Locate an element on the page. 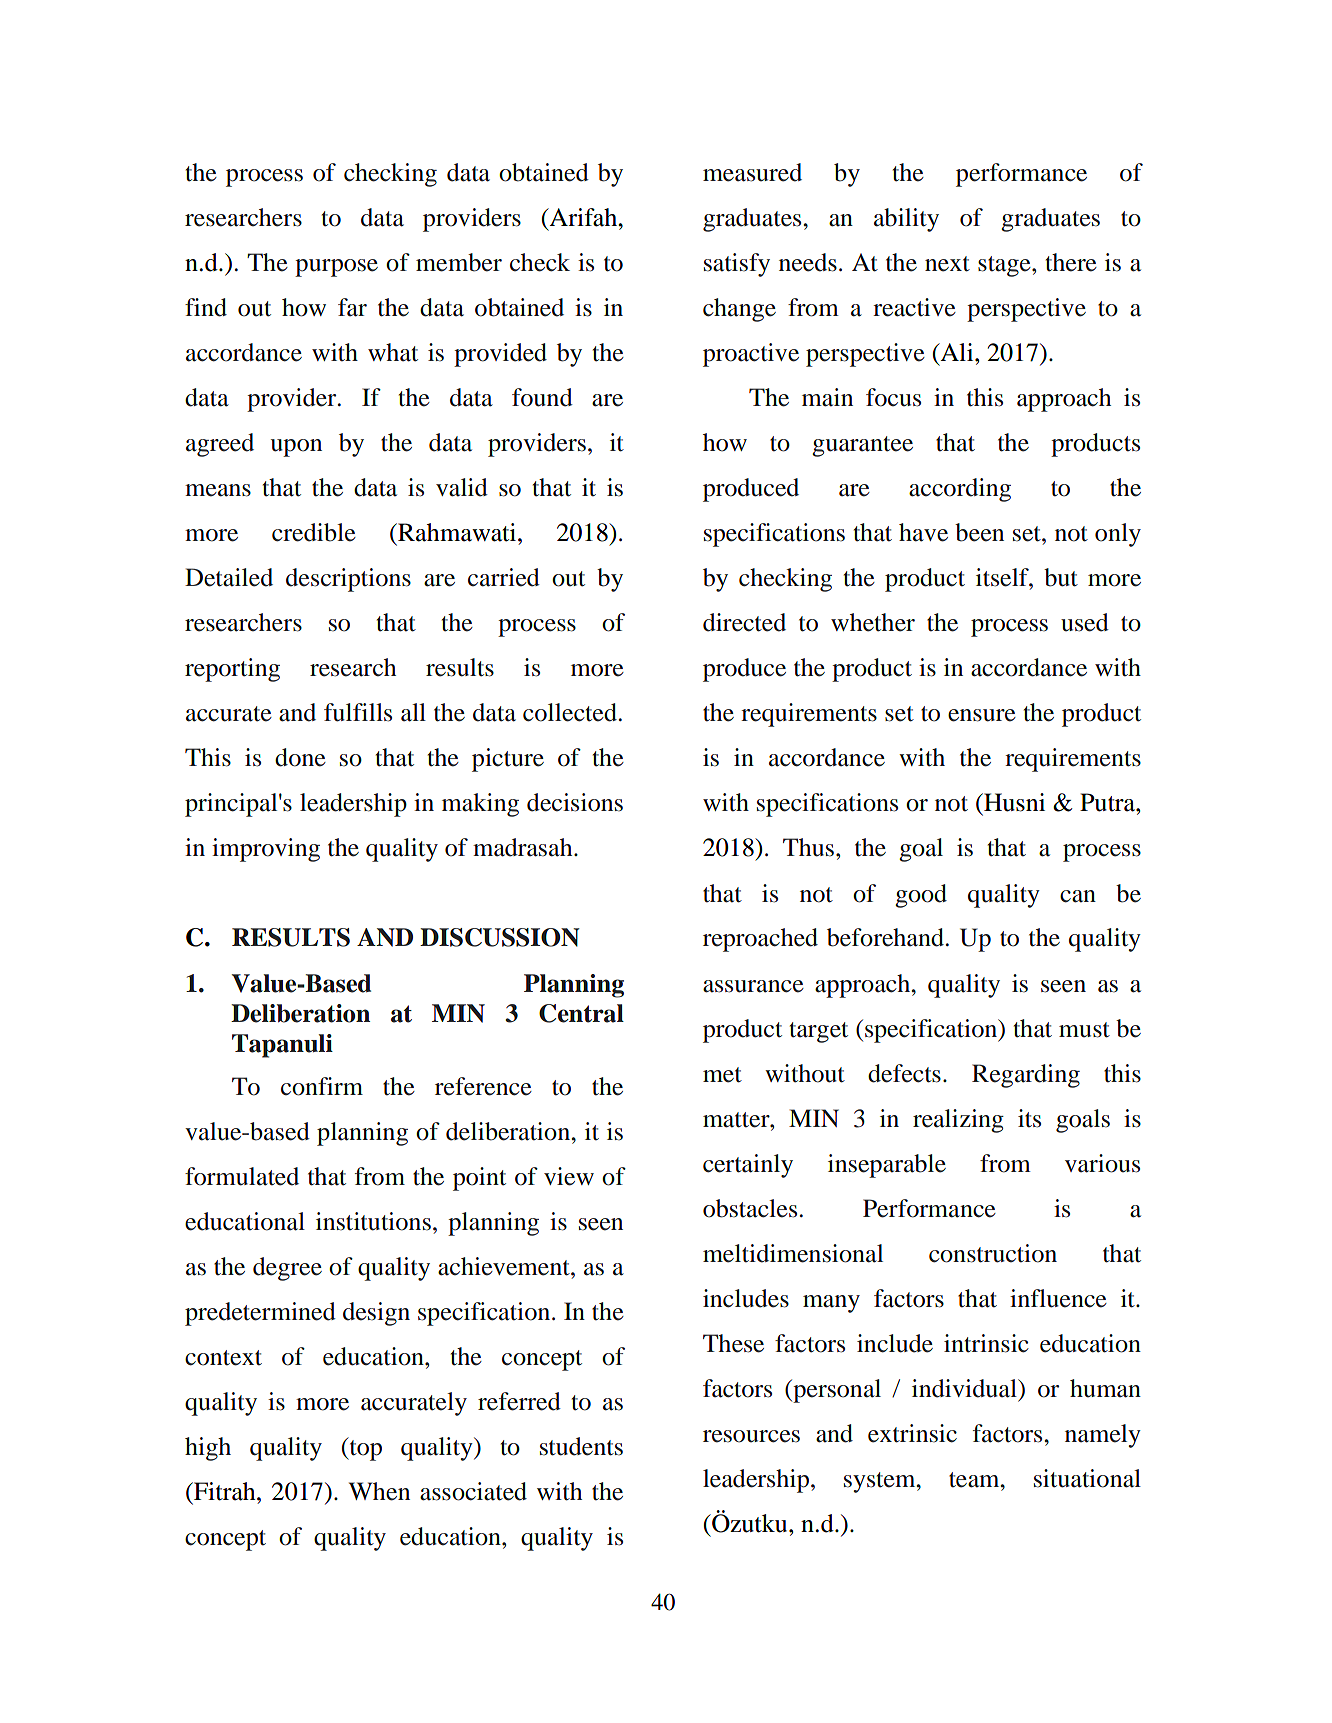 This image has height=1723, width=1332. realizing is located at coordinates (958, 1121).
